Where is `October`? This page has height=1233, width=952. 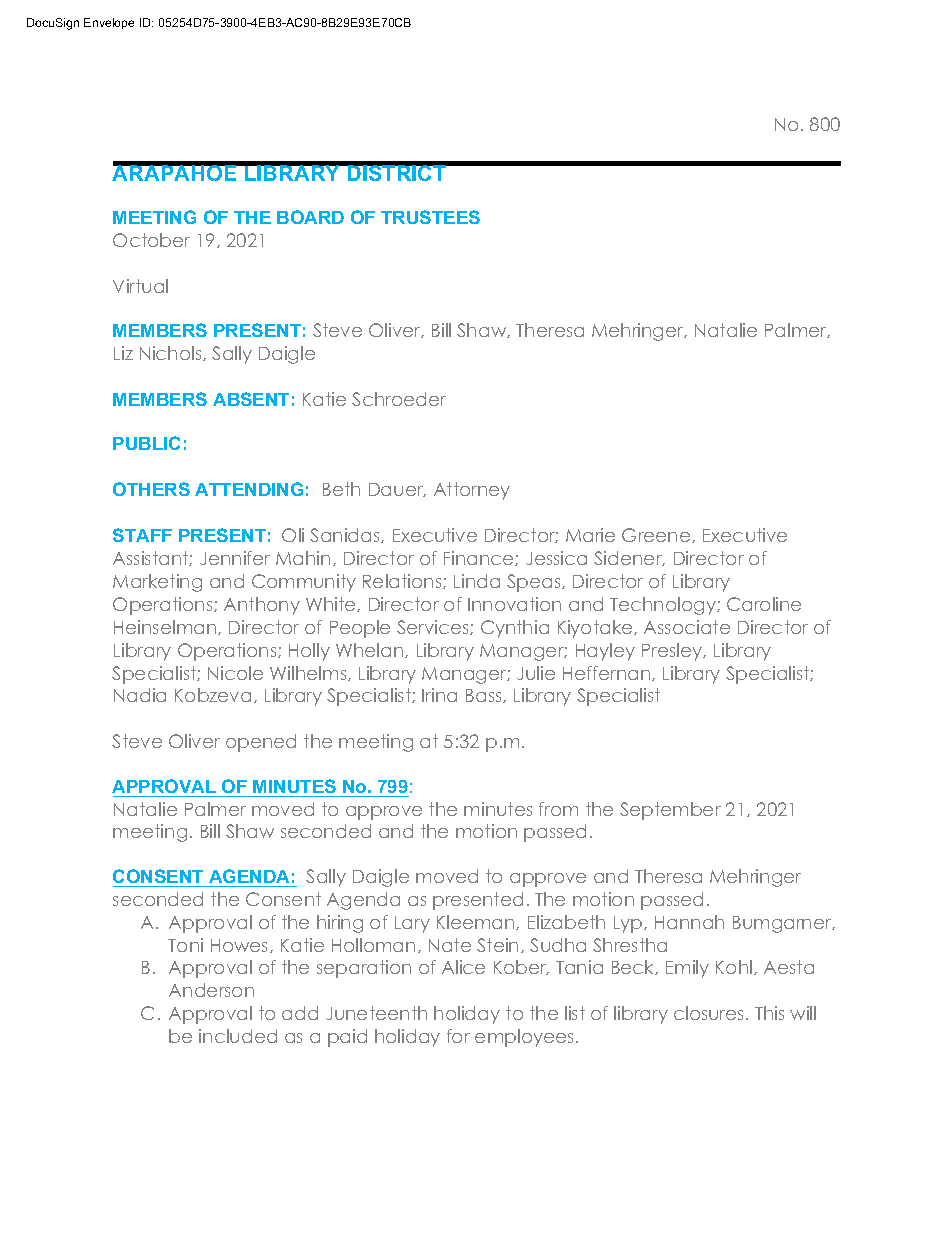
October is located at coordinates (151, 240).
